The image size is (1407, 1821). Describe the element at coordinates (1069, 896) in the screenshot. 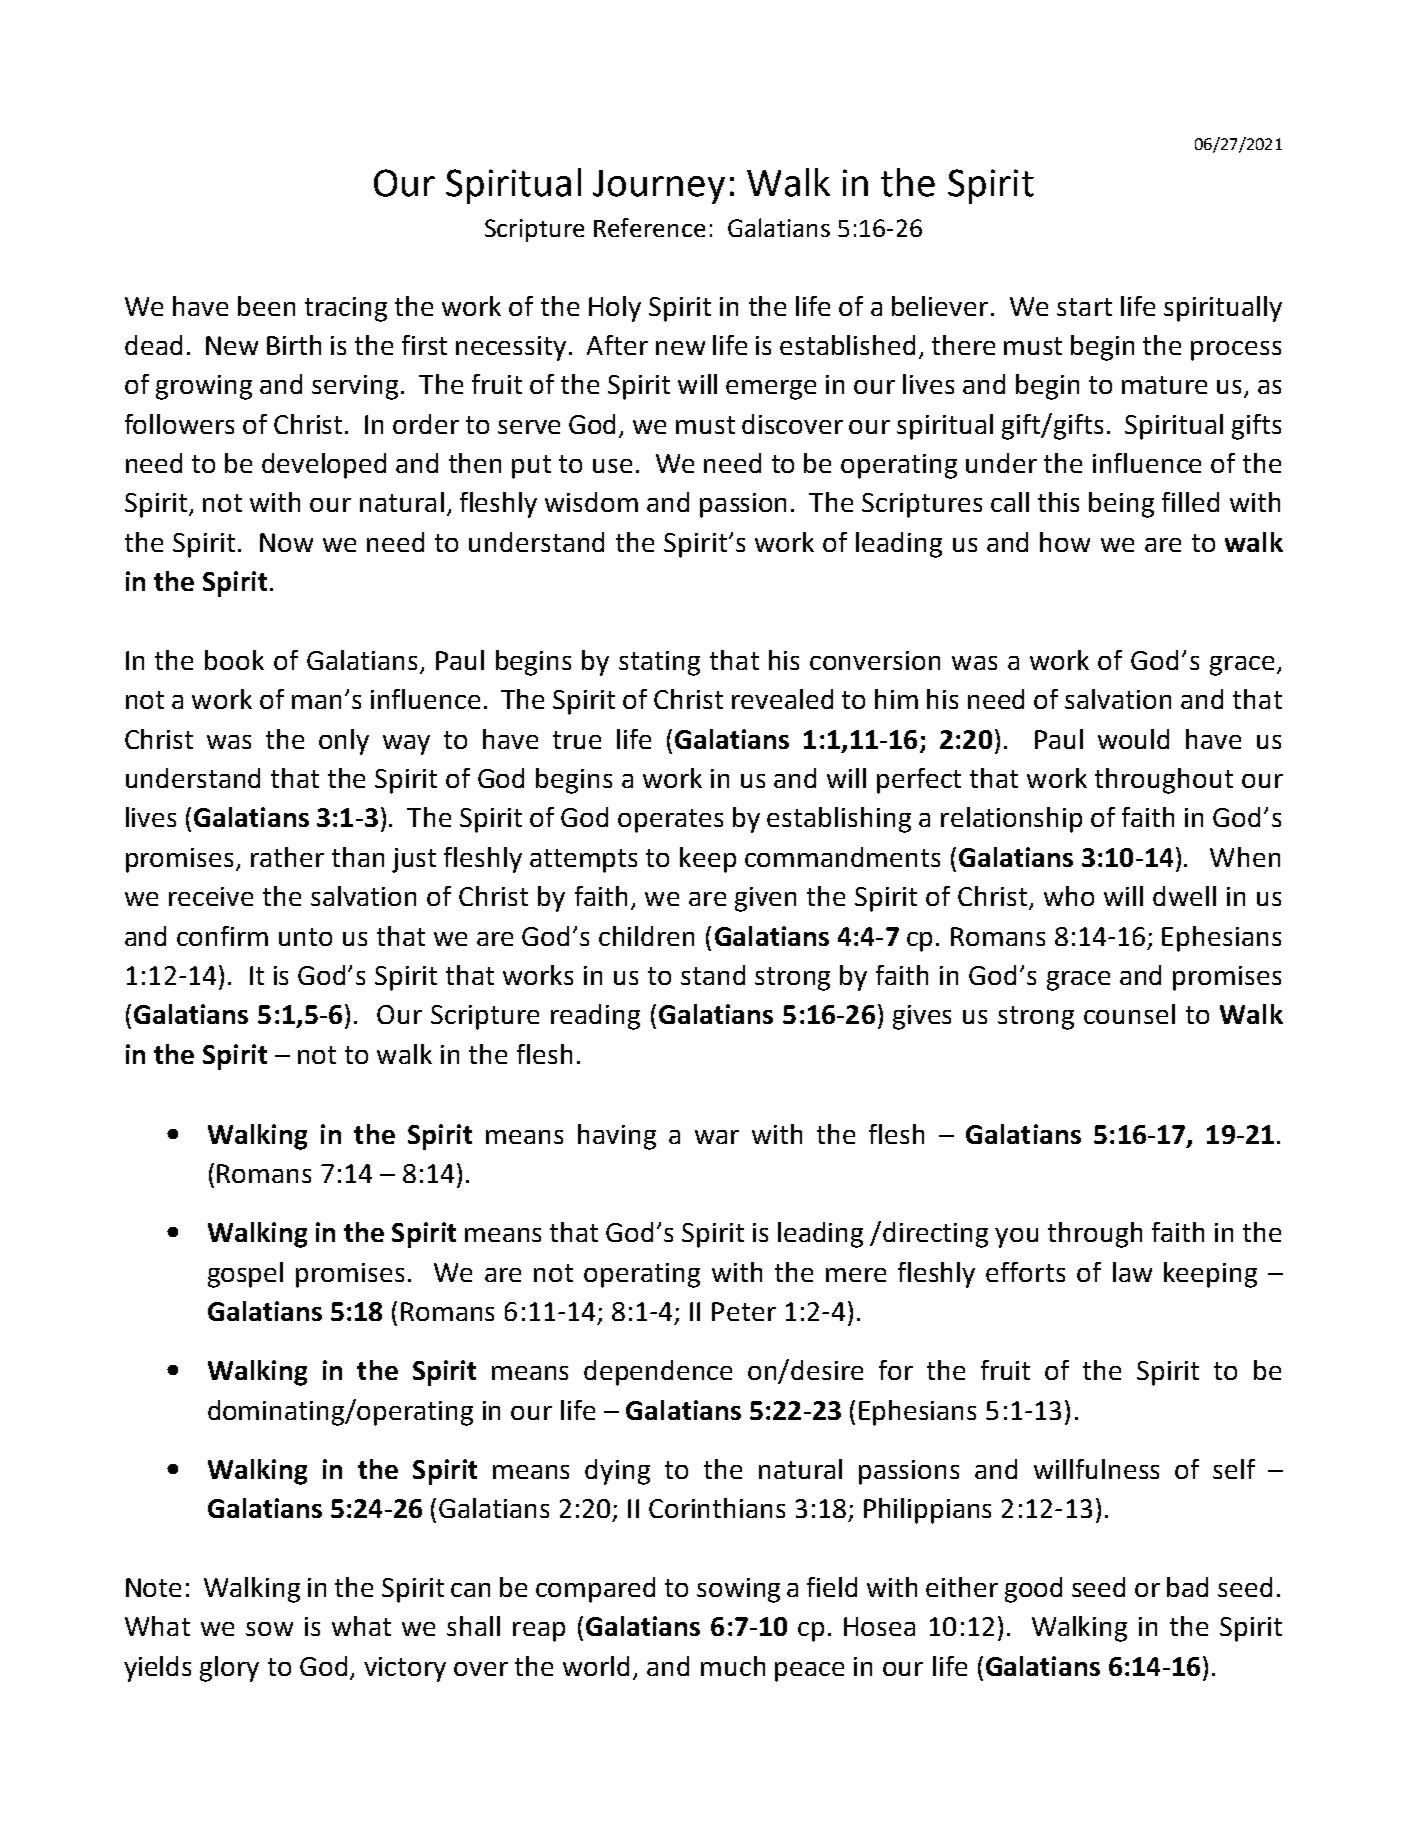

I see `who` at that location.
